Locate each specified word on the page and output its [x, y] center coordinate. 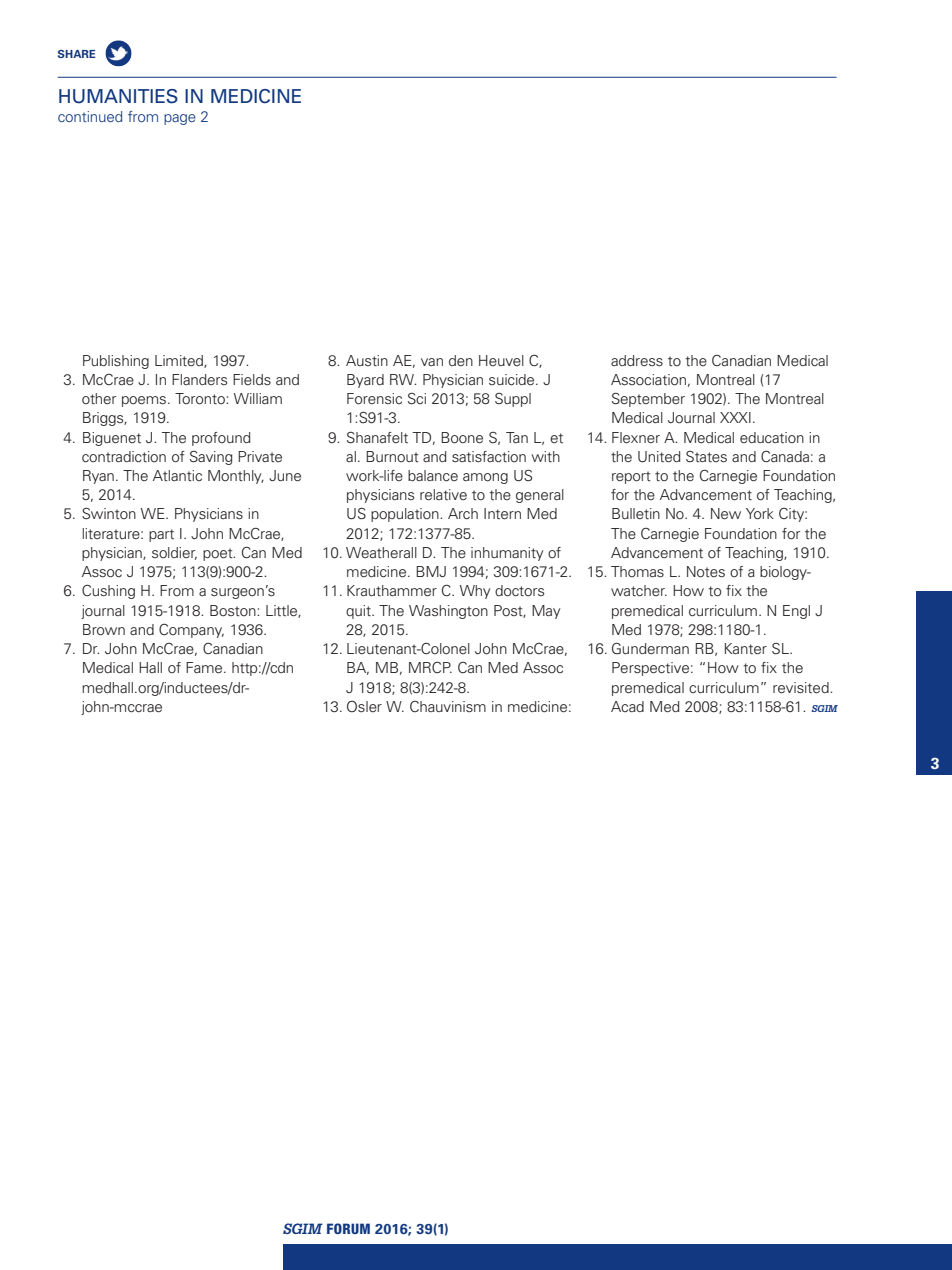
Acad [627, 706]
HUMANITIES [118, 96]
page [180, 119]
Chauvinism [448, 706]
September [648, 400]
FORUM [348, 1228]
